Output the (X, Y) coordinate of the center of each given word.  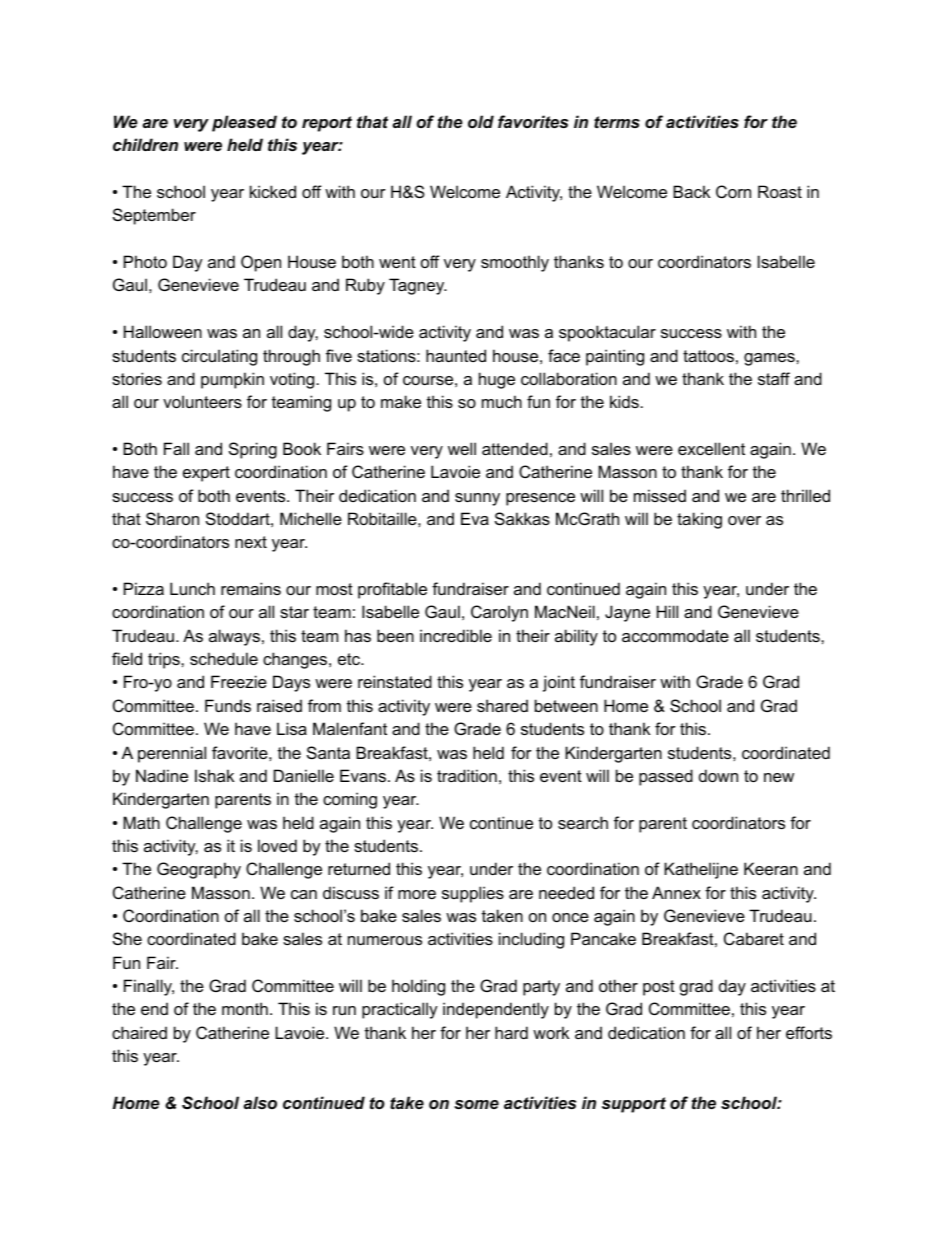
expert (206, 474)
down (718, 775)
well (462, 448)
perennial (172, 754)
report (327, 124)
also (260, 1102)
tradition (467, 775)
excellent (711, 448)
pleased (244, 123)
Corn (733, 191)
